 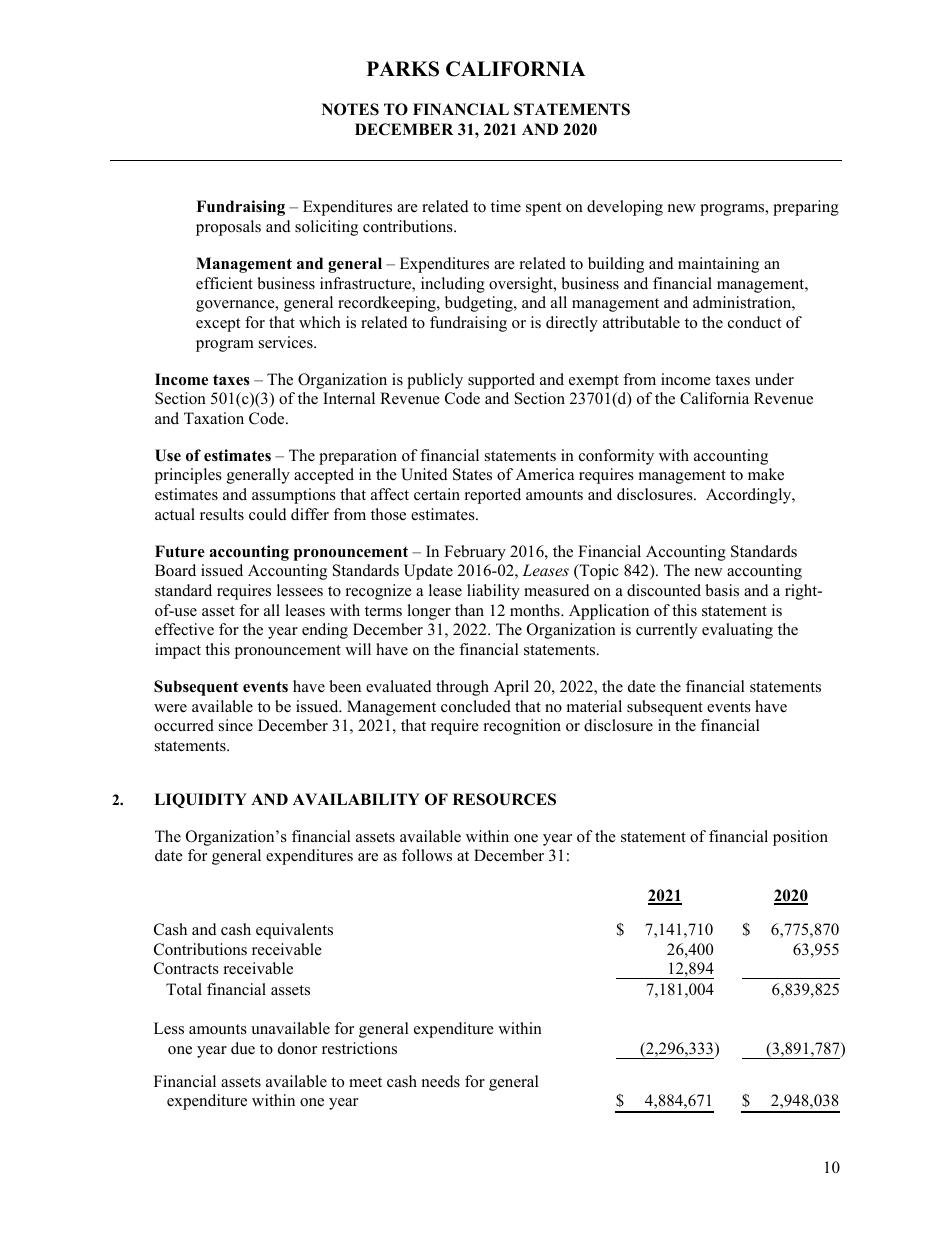 What do you see at coordinates (403, 69) in the image?
I see `PARKS` at bounding box center [403, 69].
